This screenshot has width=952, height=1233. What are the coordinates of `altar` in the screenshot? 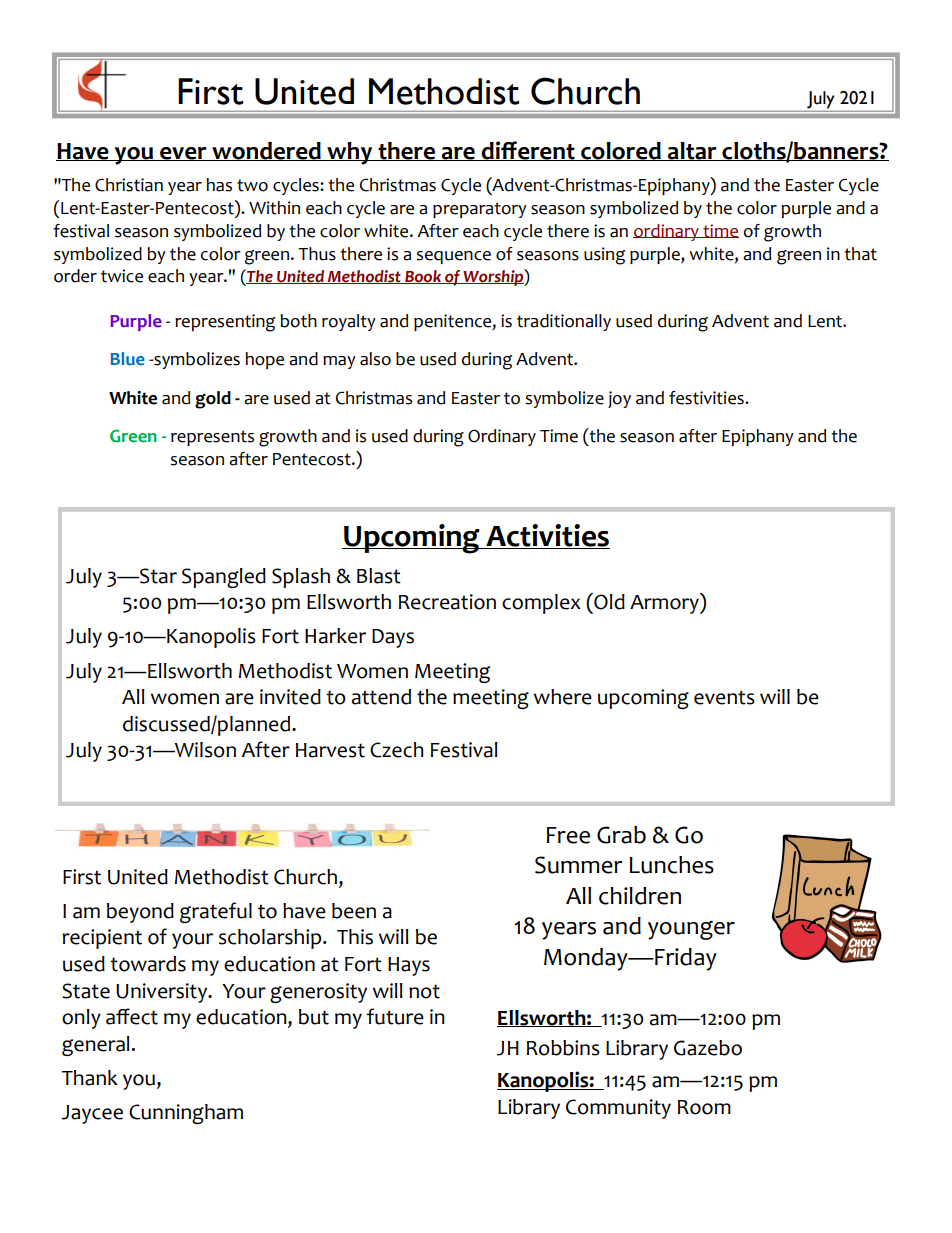 It's located at (692, 151).
